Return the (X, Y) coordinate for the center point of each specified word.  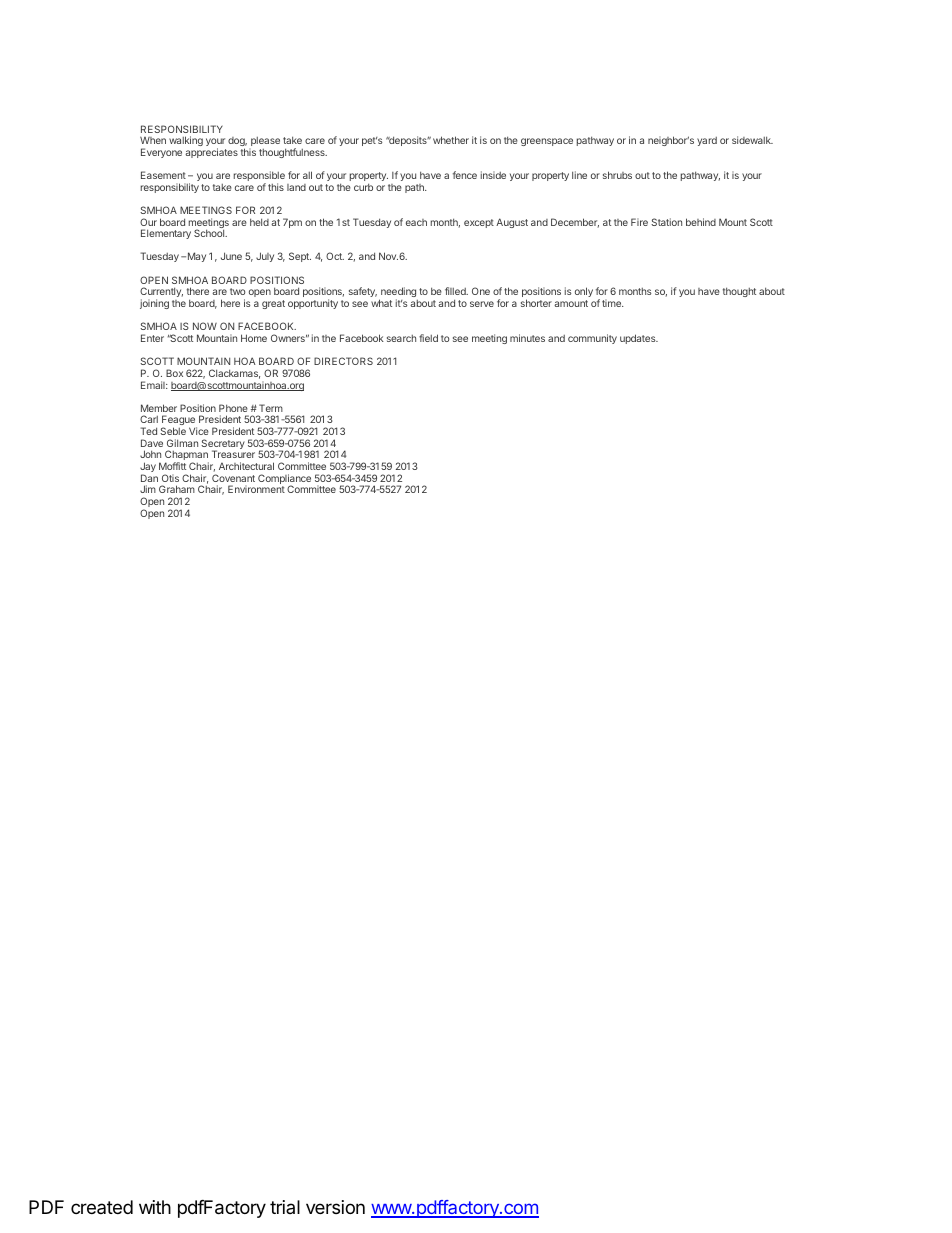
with (155, 1207)
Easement (163, 175)
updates (639, 339)
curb (363, 187)
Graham (177, 489)
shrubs (617, 175)
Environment (256, 489)
